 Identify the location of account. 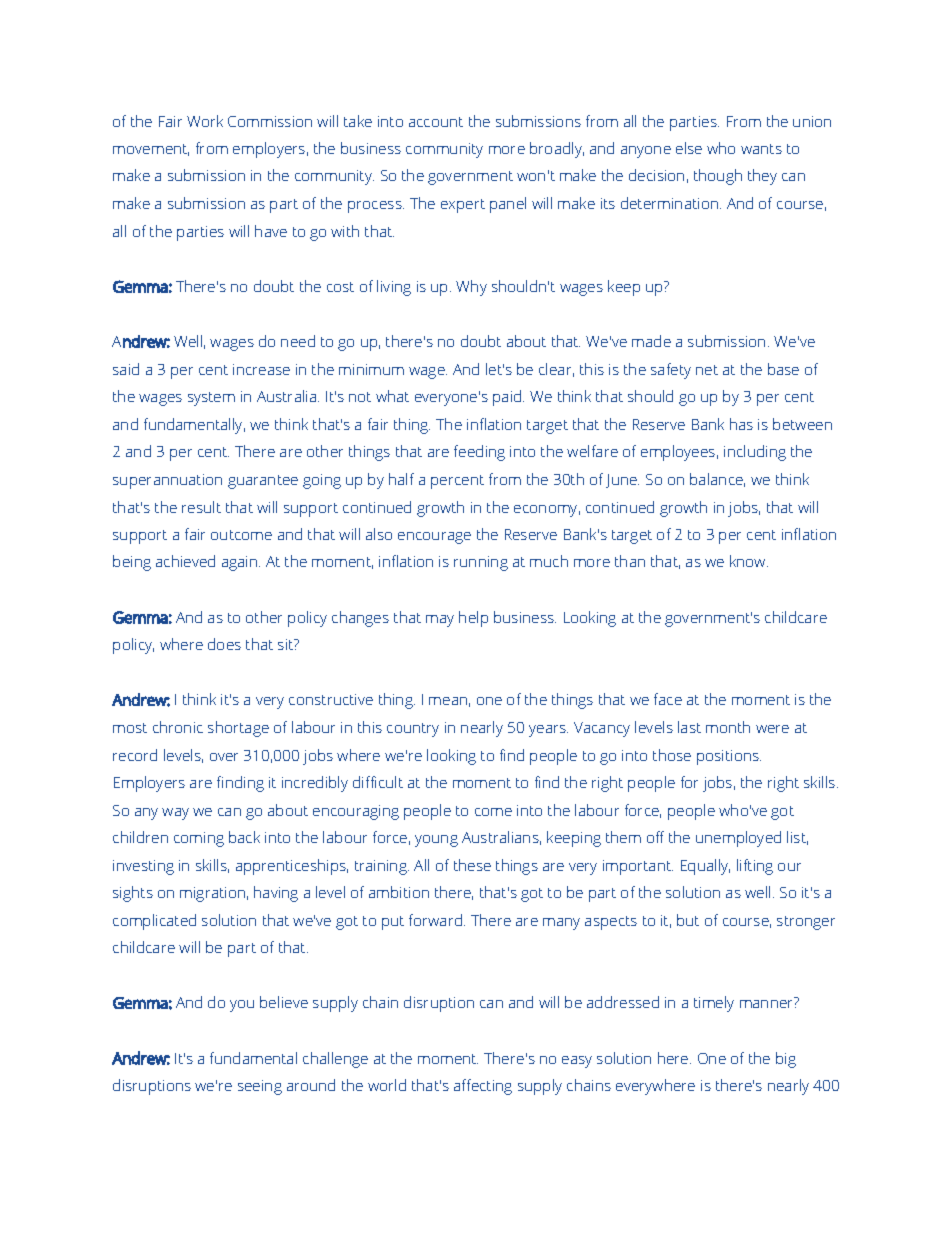
(436, 122).
